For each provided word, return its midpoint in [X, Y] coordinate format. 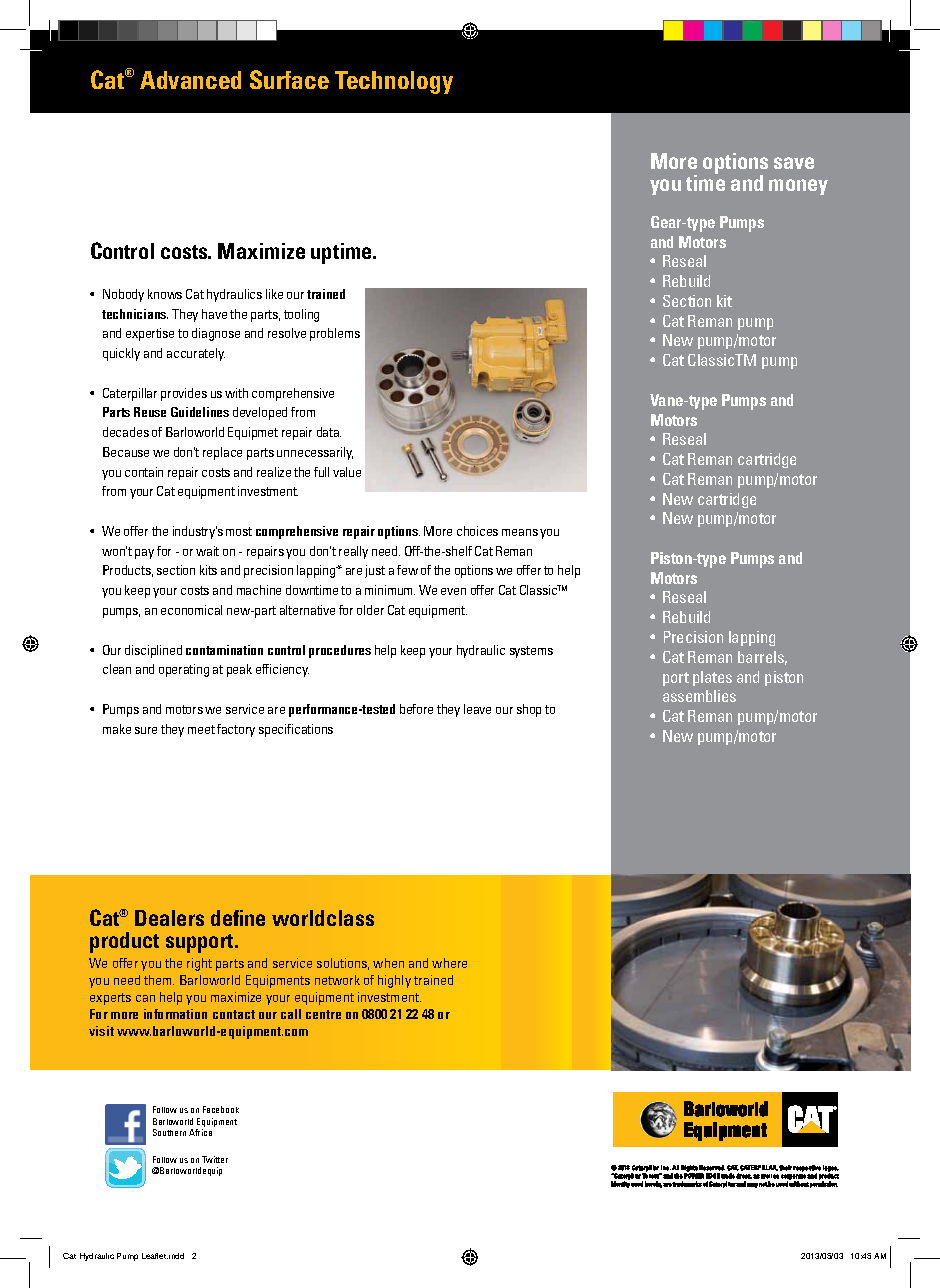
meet [201, 729]
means [520, 532]
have [214, 314]
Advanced [190, 80]
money [798, 187]
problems [335, 334]
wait [207, 551]
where [449, 963]
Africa [200, 1132]
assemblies [699, 696]
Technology [394, 82]
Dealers [169, 918]
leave [477, 709]
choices [477, 531]
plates [712, 678]
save [794, 163]
